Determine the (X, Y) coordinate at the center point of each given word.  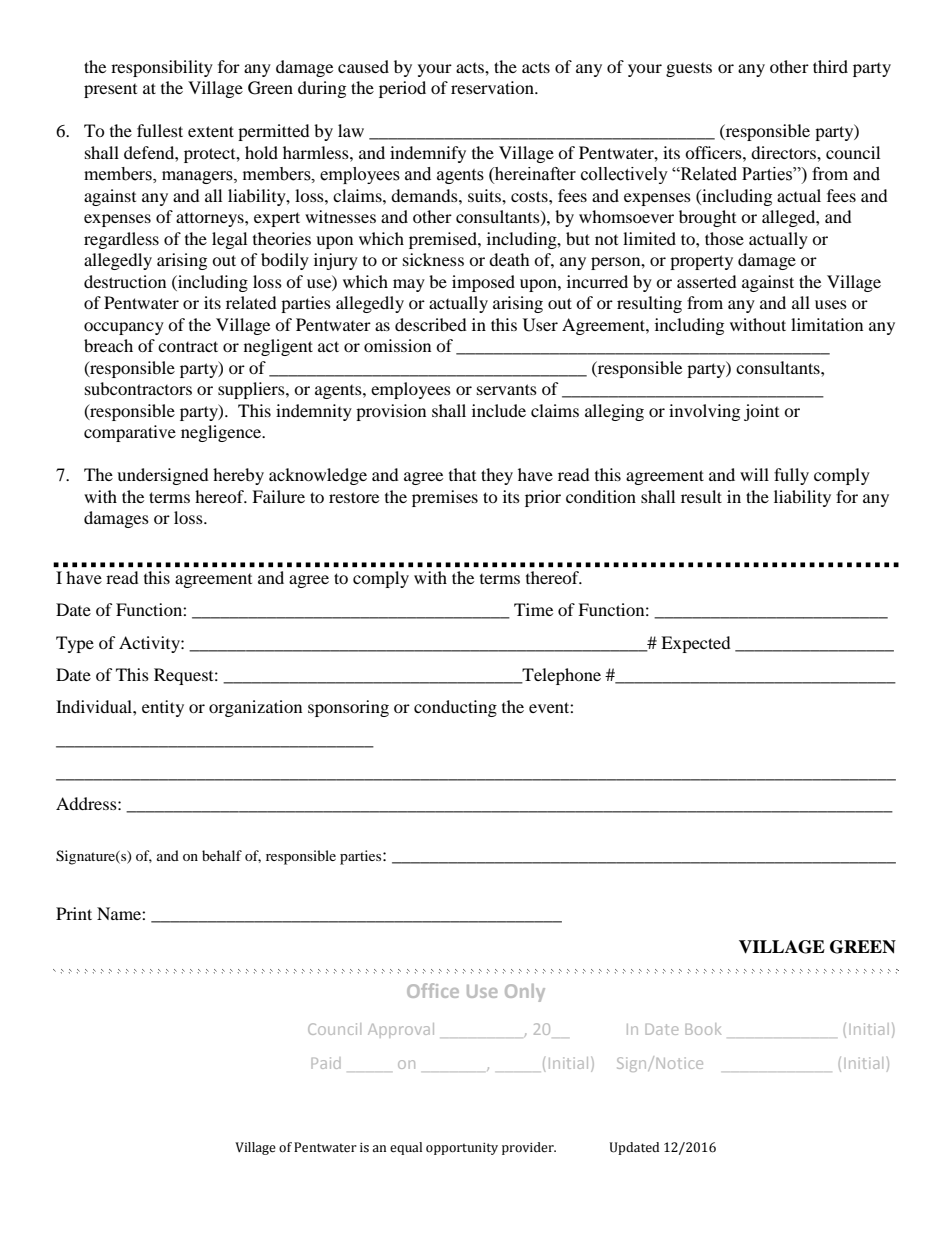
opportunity (462, 1149)
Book (703, 1029)
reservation (493, 87)
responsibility (162, 68)
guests (689, 70)
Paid (326, 1063)
